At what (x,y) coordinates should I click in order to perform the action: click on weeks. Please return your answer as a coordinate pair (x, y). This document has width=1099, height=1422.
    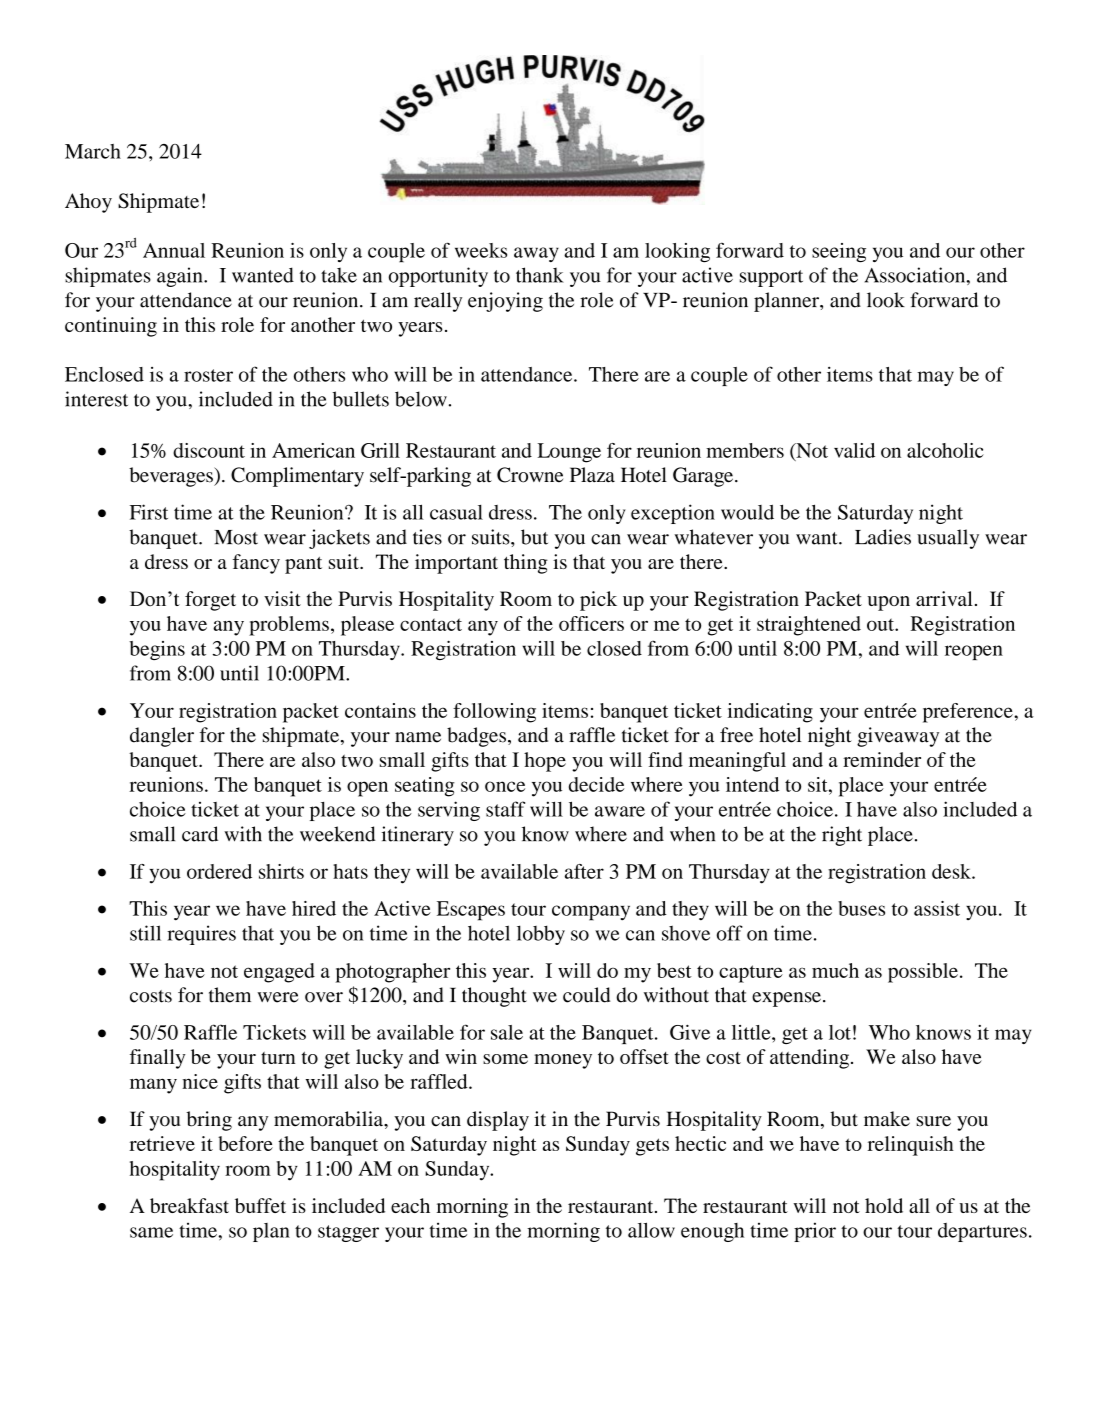
    Looking at the image, I should click on (481, 250).
